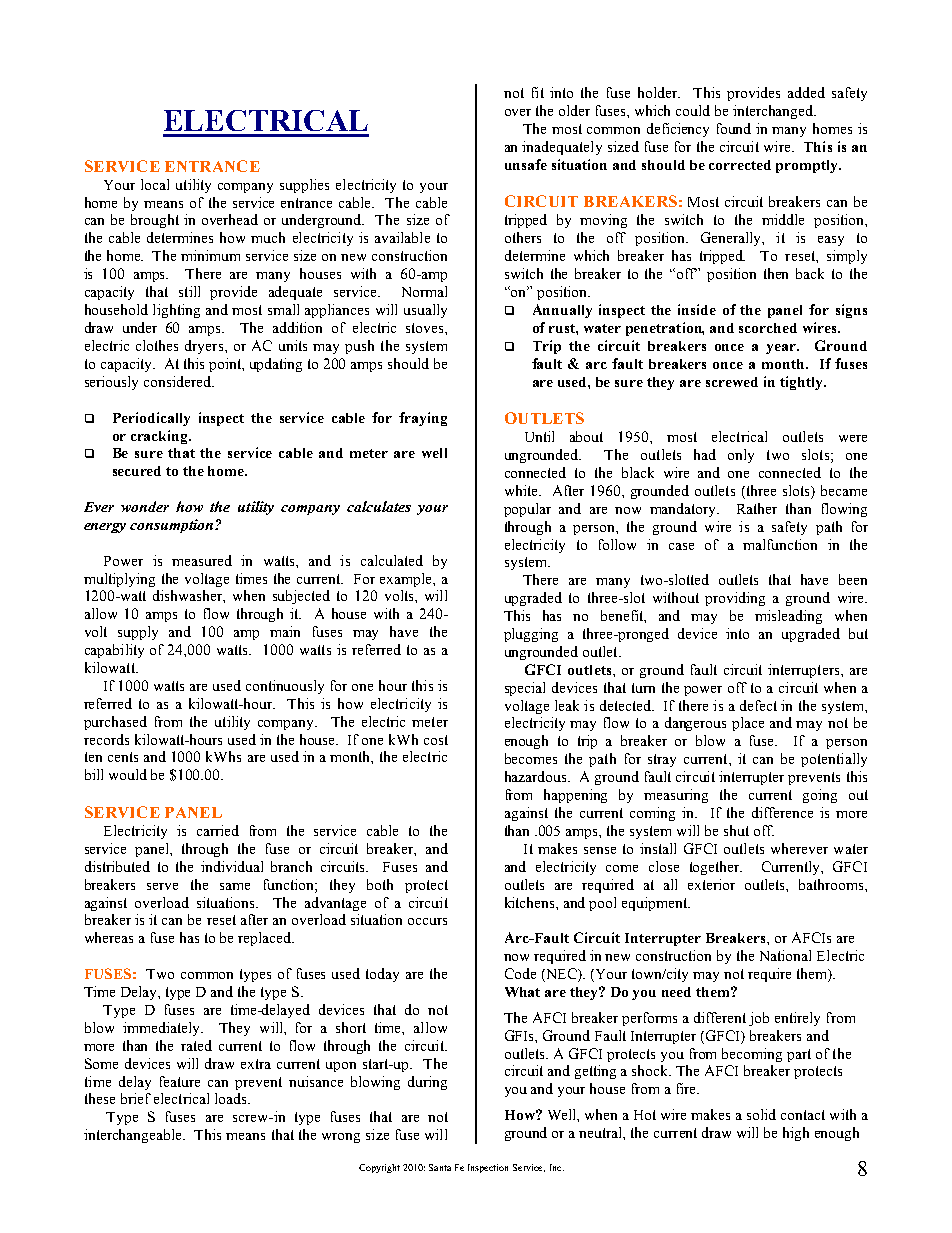  Describe the element at coordinates (161, 437) in the document. I see `cracking` at that location.
